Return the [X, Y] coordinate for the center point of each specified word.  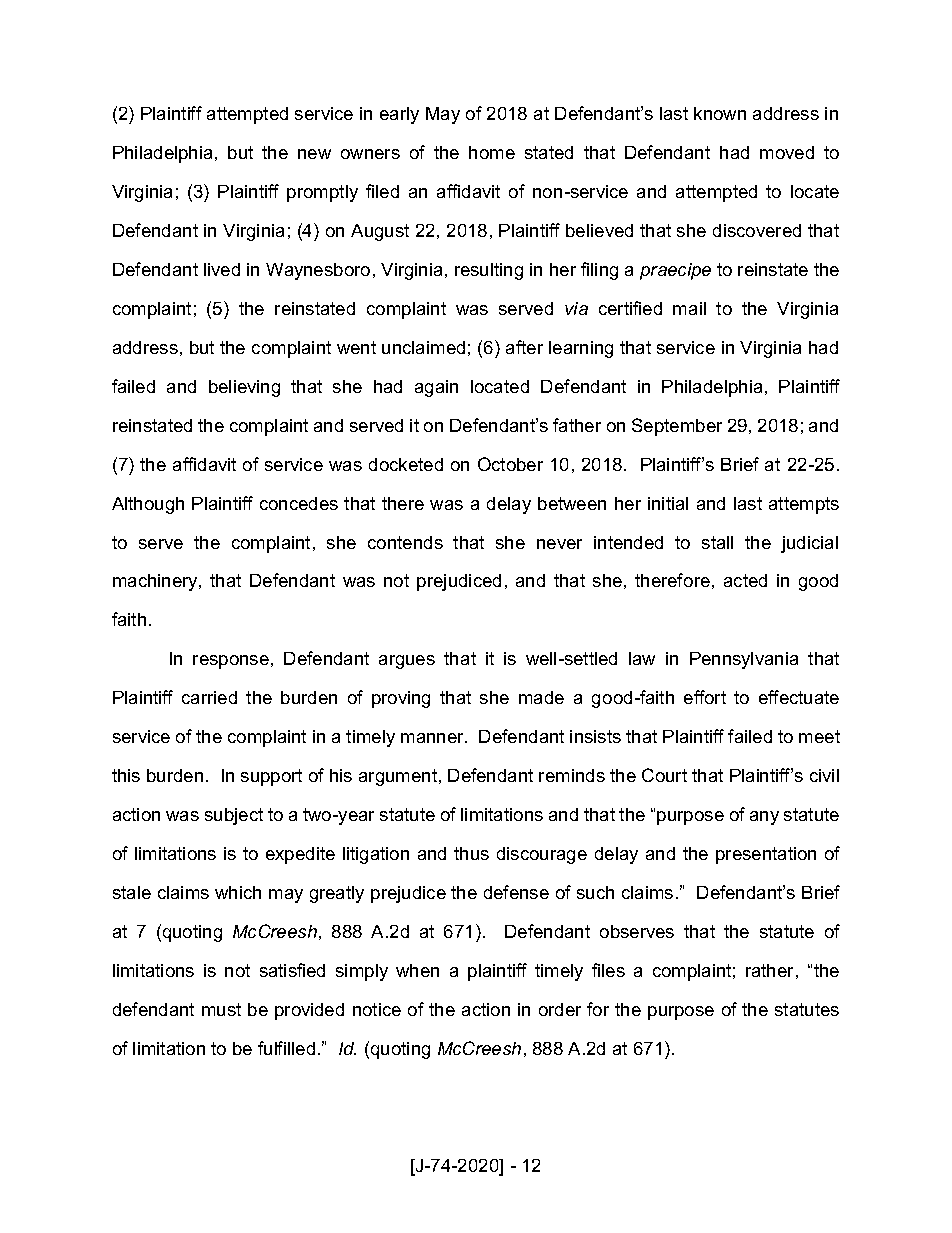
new [314, 154]
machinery [157, 582]
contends [405, 542]
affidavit [468, 191]
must [221, 1009]
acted [745, 580]
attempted [716, 193]
